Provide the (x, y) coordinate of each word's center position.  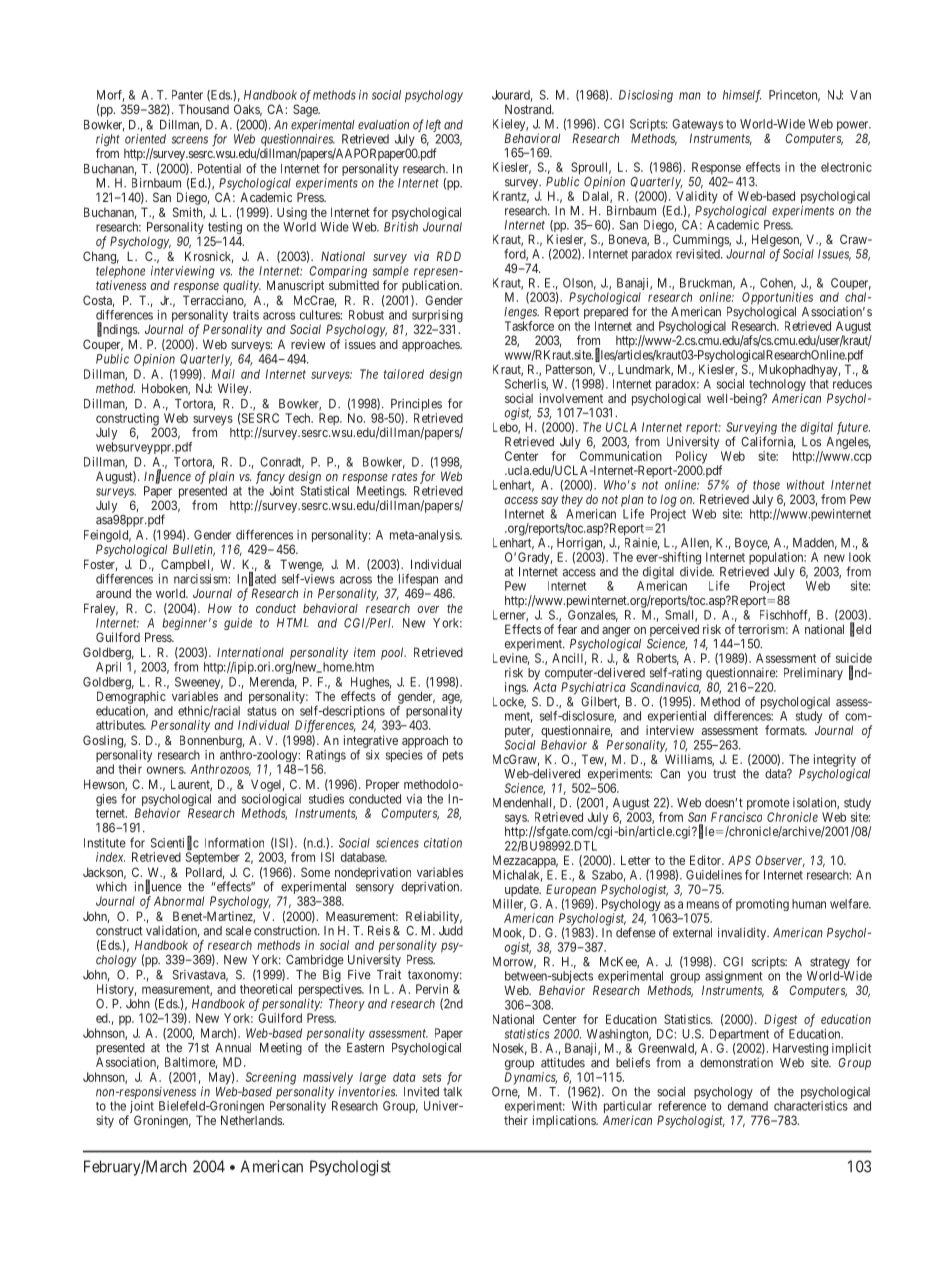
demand (748, 1106)
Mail (223, 374)
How (220, 608)
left (433, 125)
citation (443, 843)
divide (697, 571)
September (213, 858)
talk (452, 1092)
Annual (233, 1048)
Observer (780, 861)
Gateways (697, 126)
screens (190, 140)
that (819, 384)
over (428, 609)
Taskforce (529, 326)
